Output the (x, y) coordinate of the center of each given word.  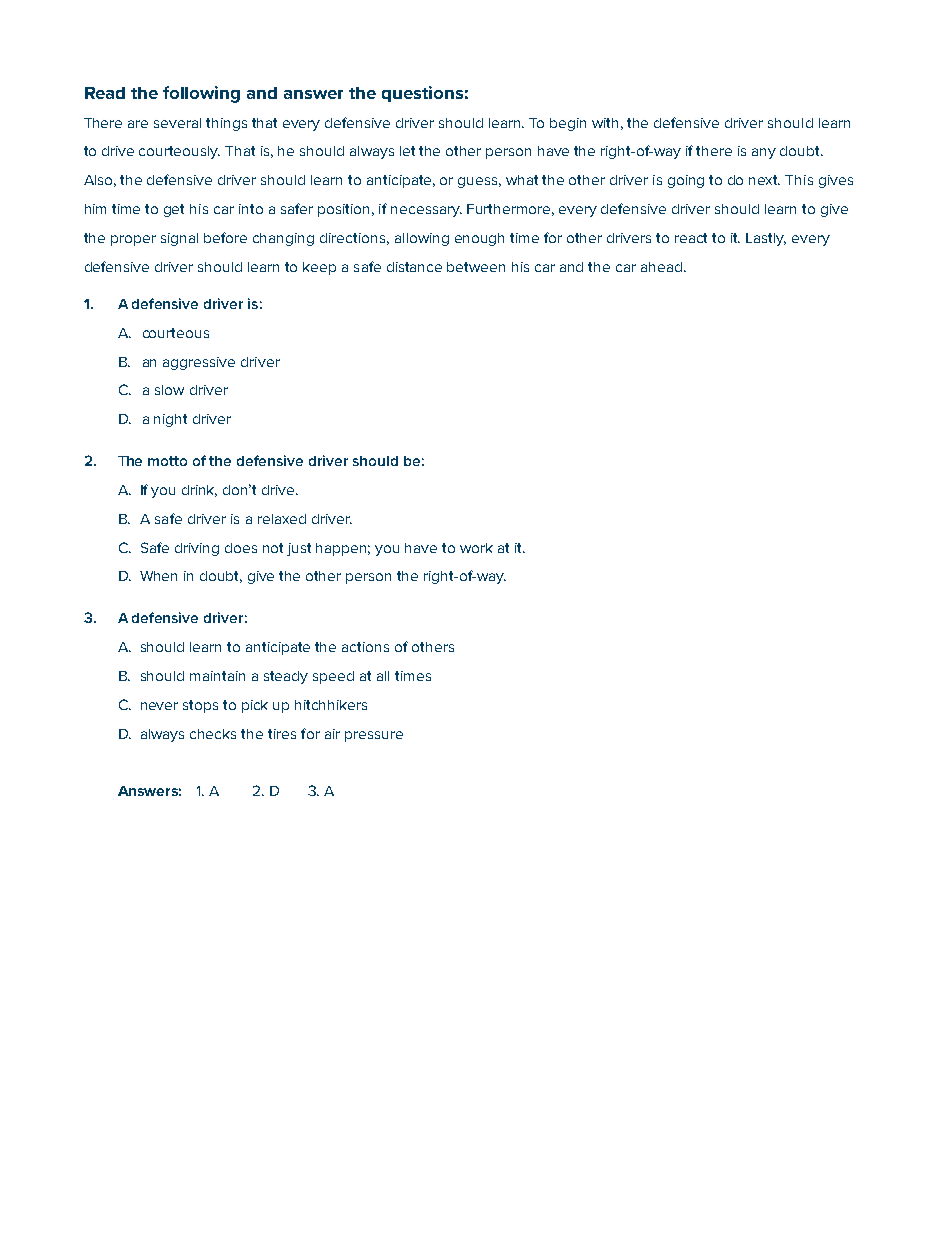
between (476, 267)
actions (365, 647)
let (407, 151)
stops (200, 706)
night (170, 420)
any (764, 153)
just (299, 549)
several (177, 123)
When (158, 576)
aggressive (199, 363)
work (476, 548)
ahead (661, 267)
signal (179, 239)
